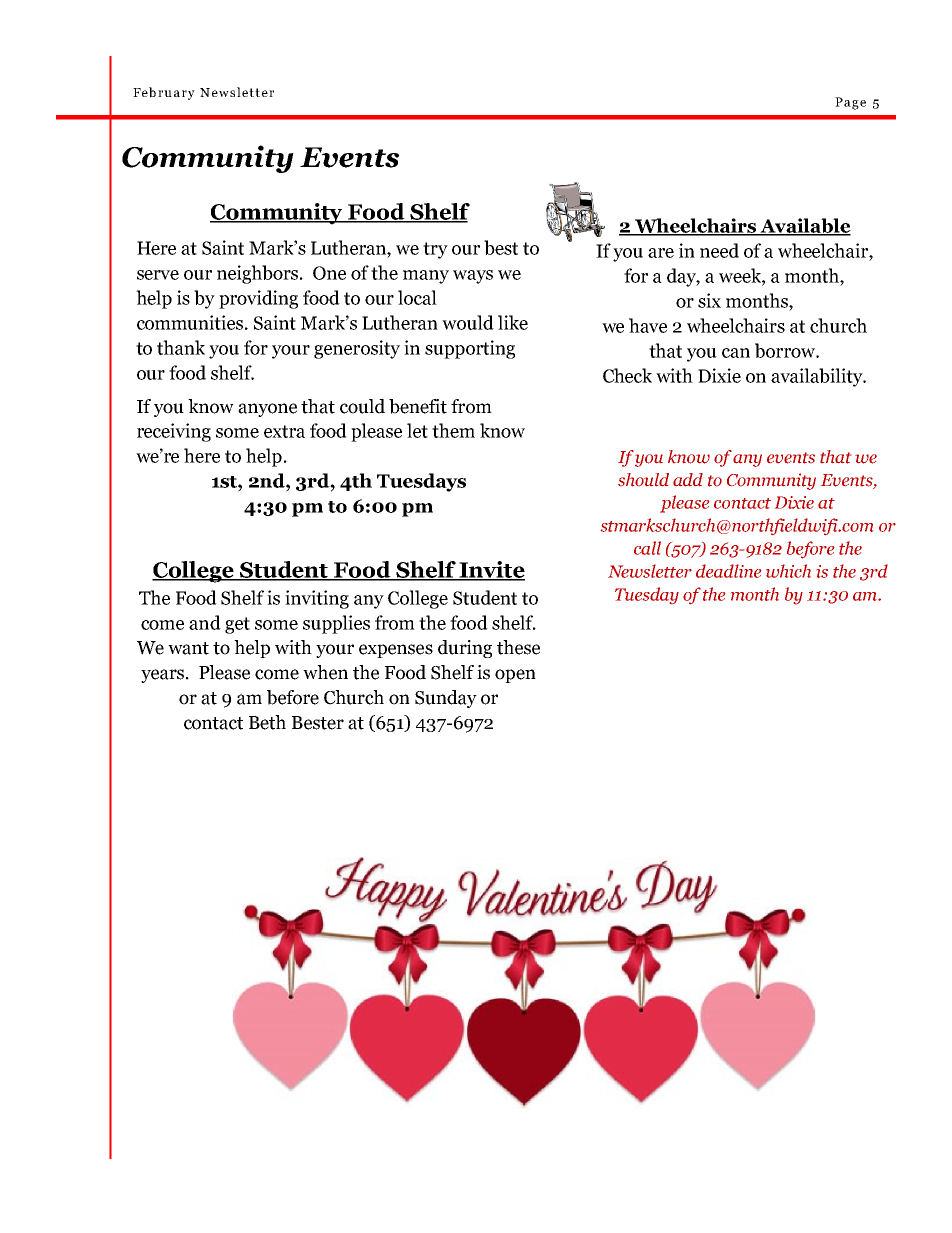 The height and width of the page is (1233, 952). What do you see at coordinates (453, 430) in the page?
I see `them` at bounding box center [453, 430].
